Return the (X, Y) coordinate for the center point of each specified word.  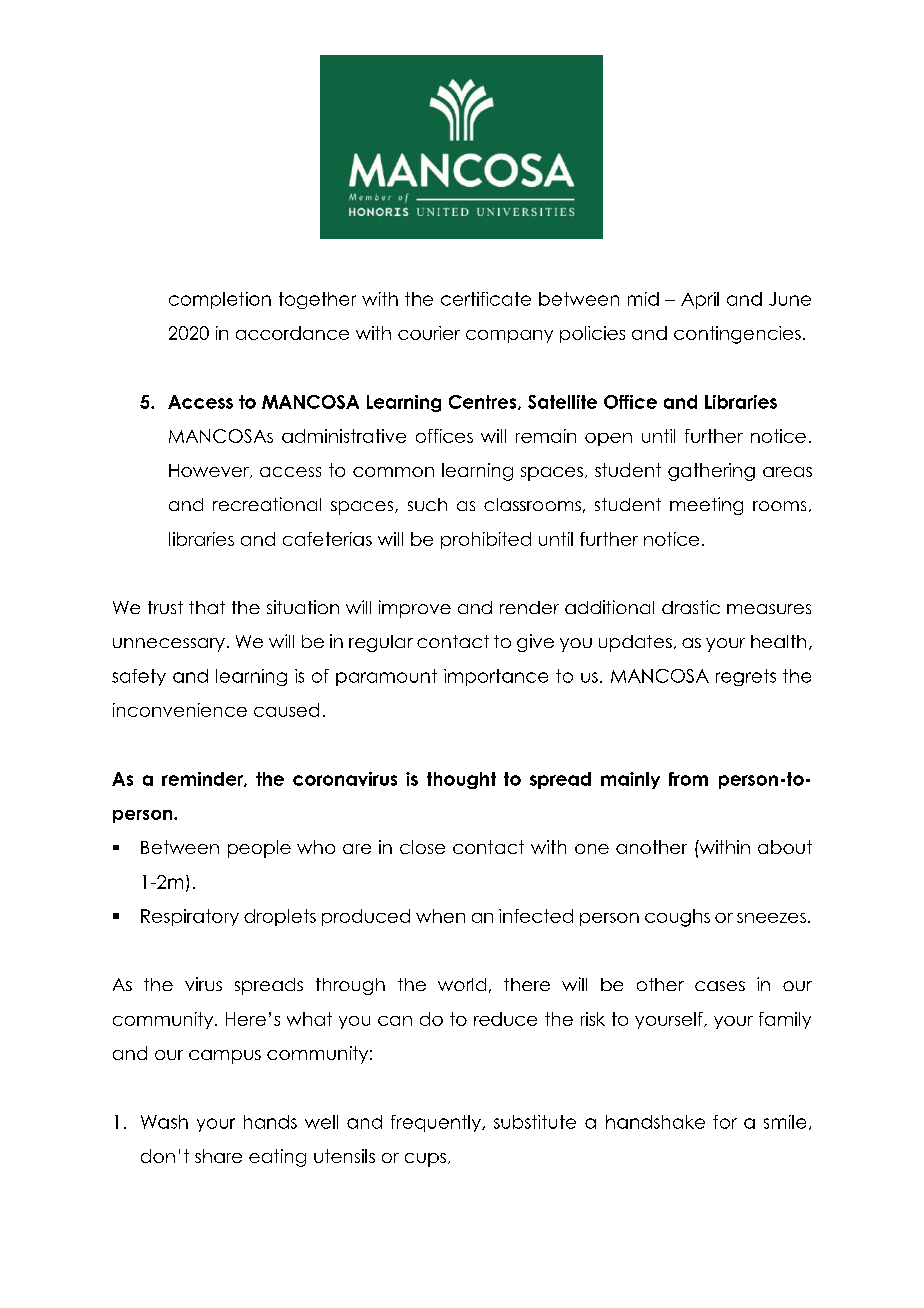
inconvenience (180, 710)
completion (220, 300)
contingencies (737, 335)
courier (429, 333)
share (218, 1156)
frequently (437, 1123)
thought (461, 780)
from (688, 779)
